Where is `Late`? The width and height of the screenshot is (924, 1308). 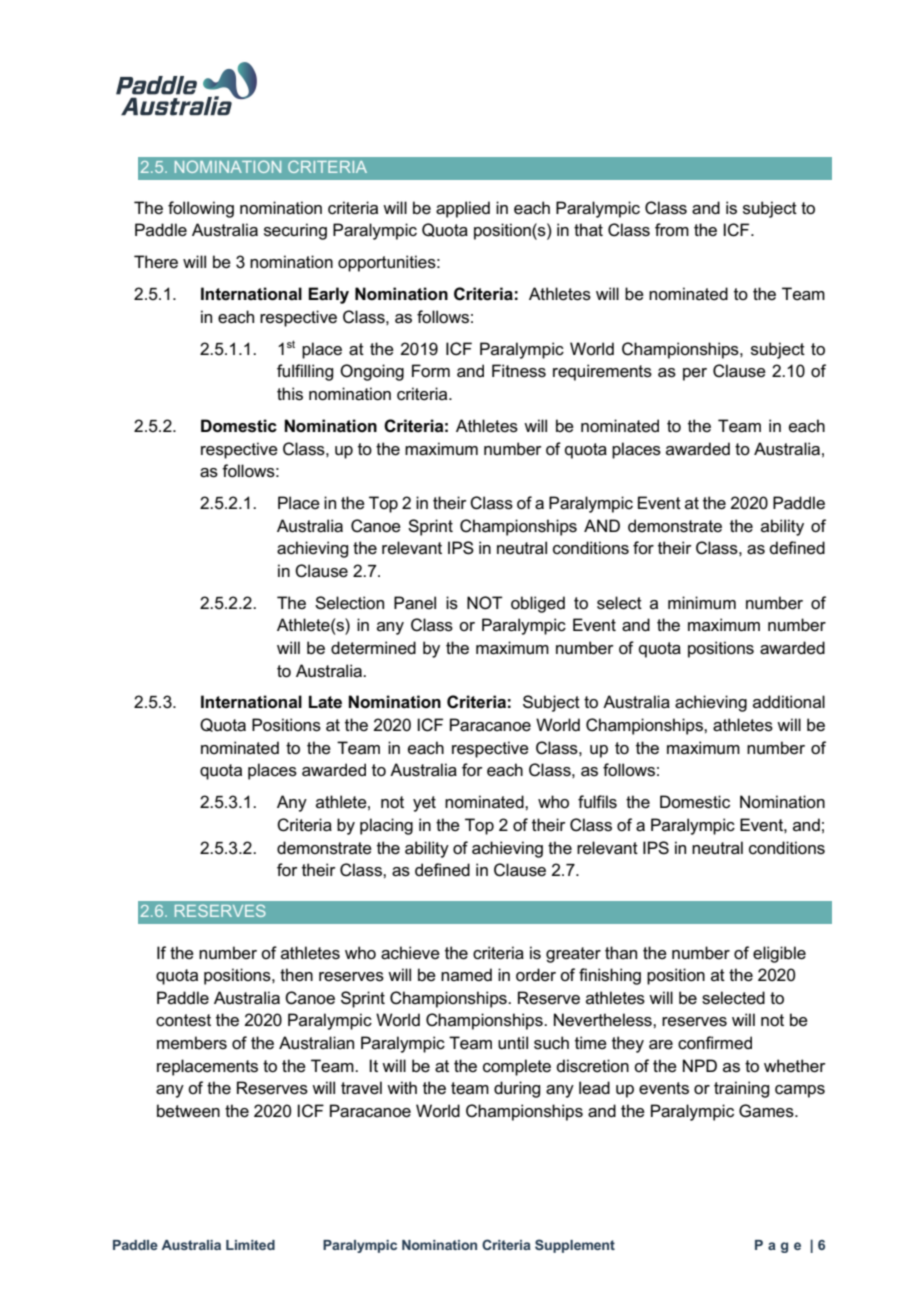 Late is located at coordinates (325, 702).
